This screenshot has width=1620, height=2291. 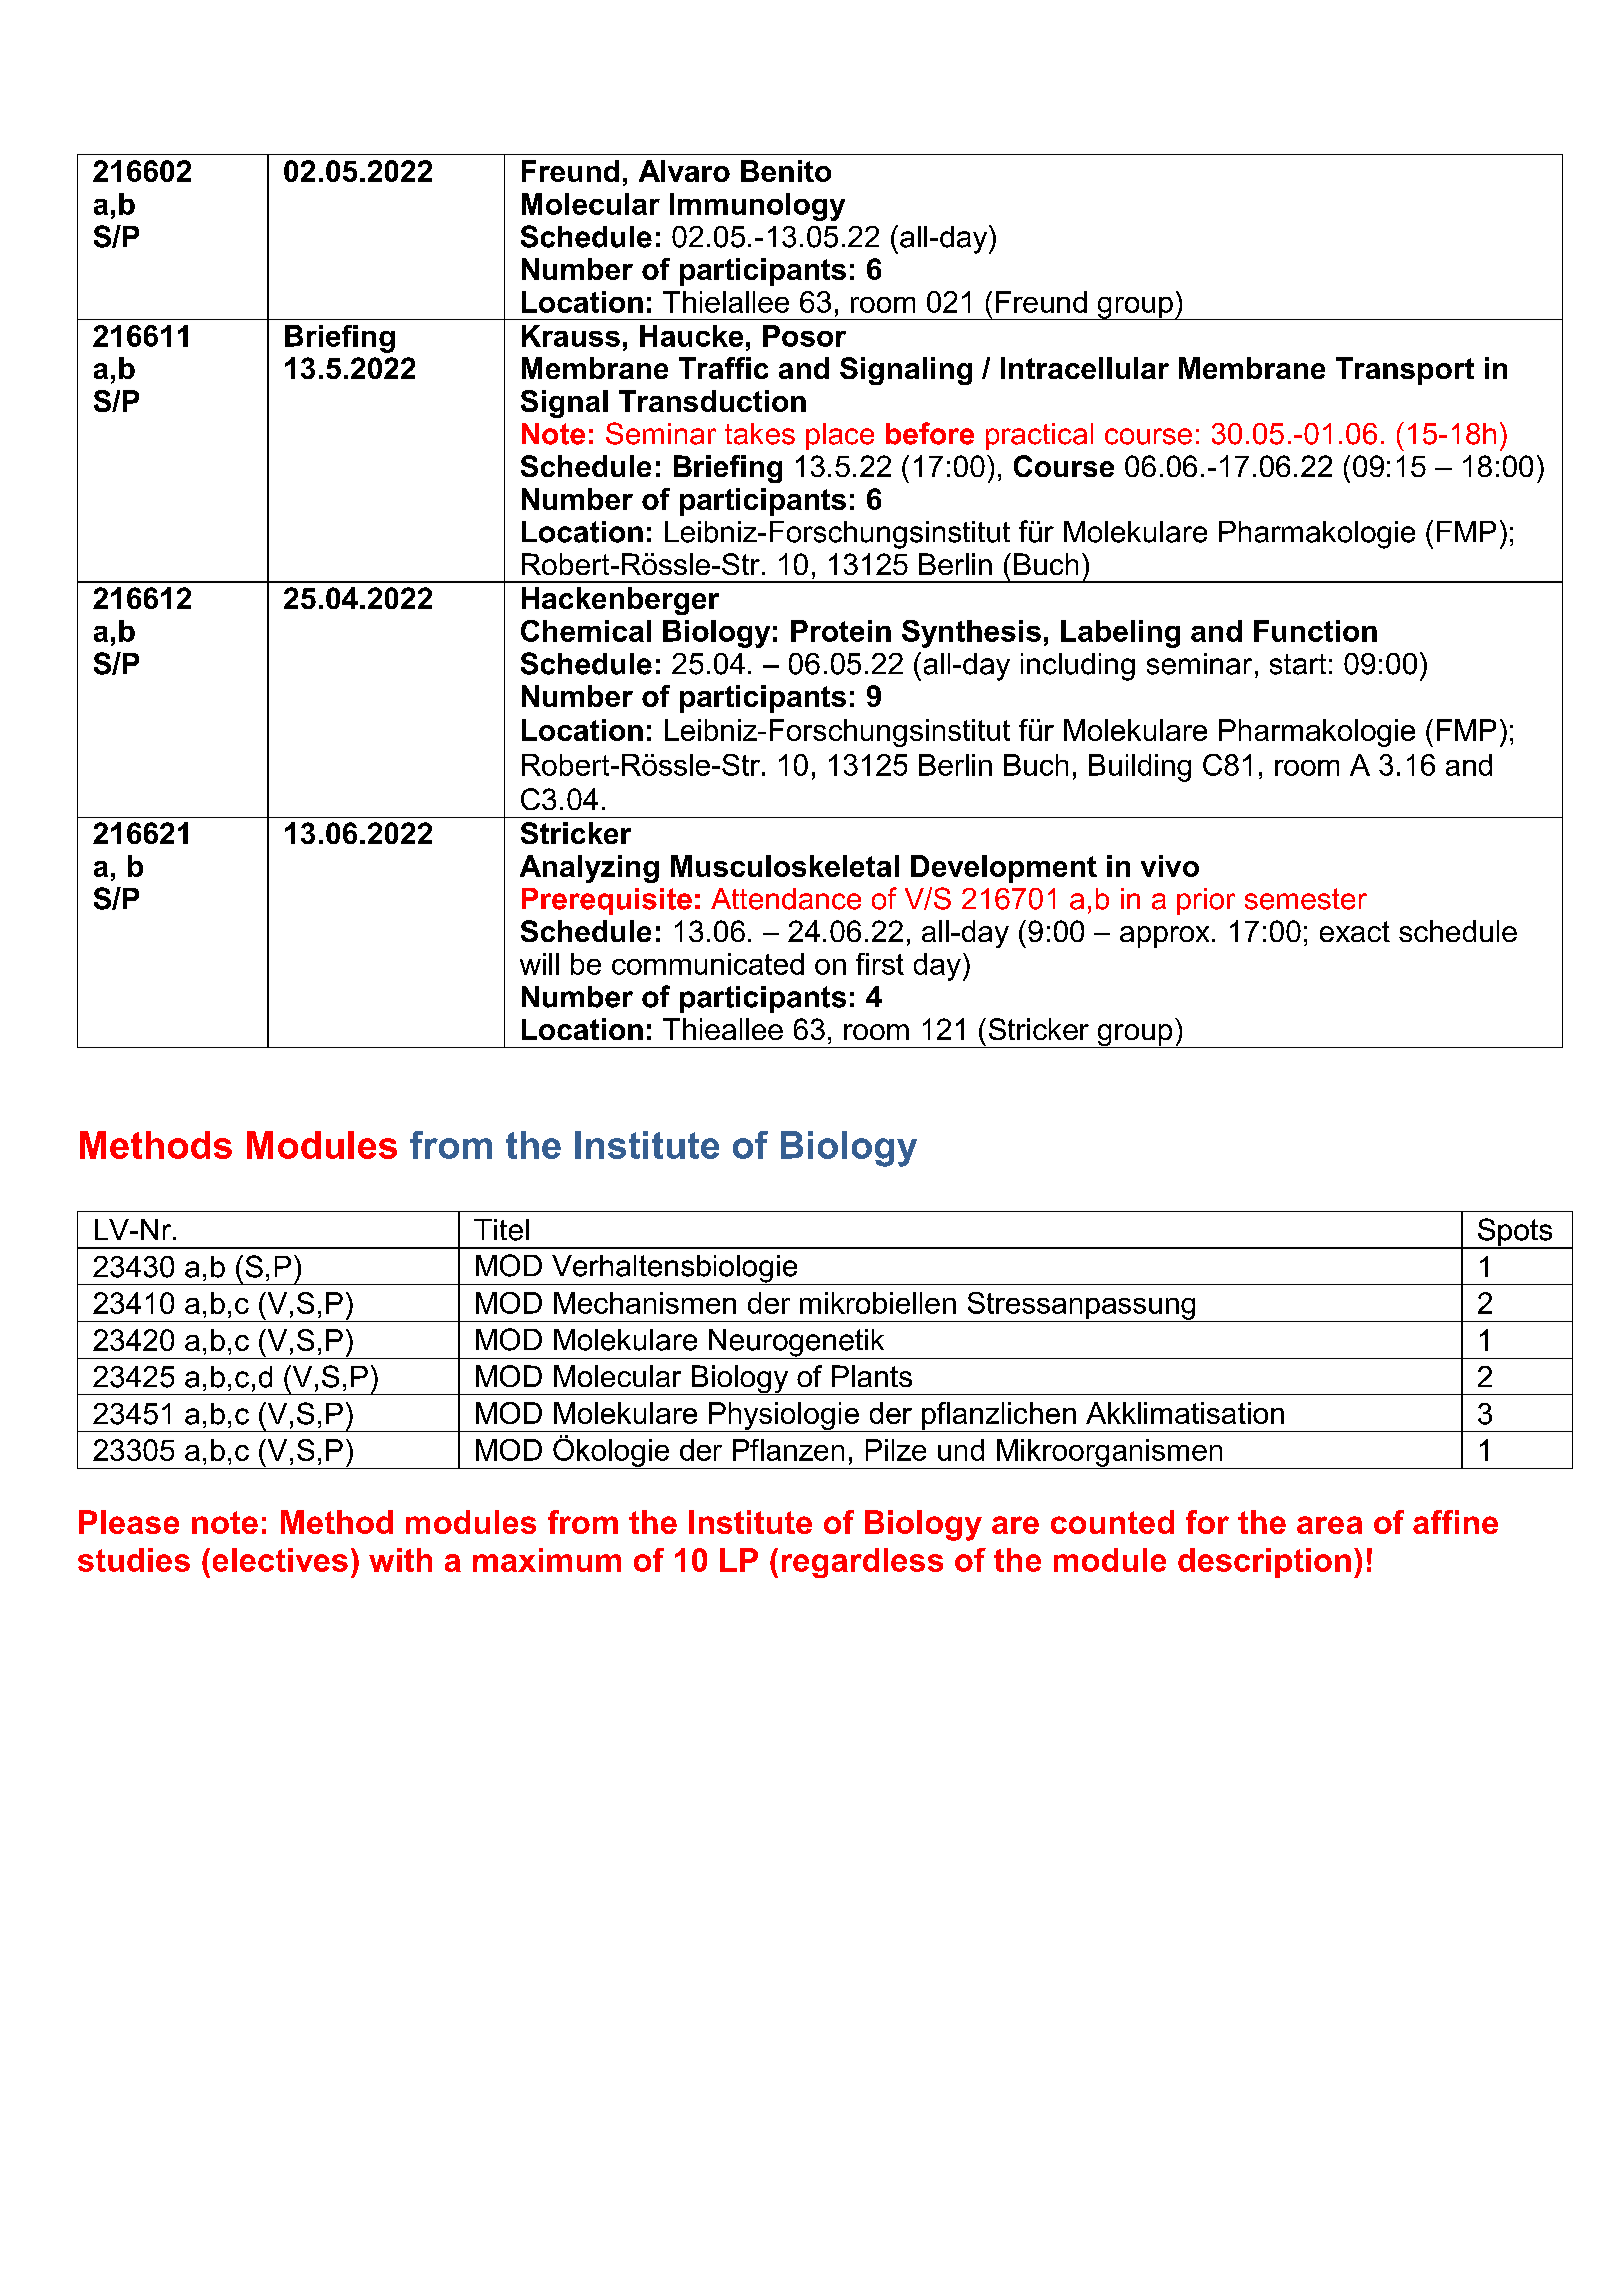 I want to click on first, so click(x=880, y=964).
